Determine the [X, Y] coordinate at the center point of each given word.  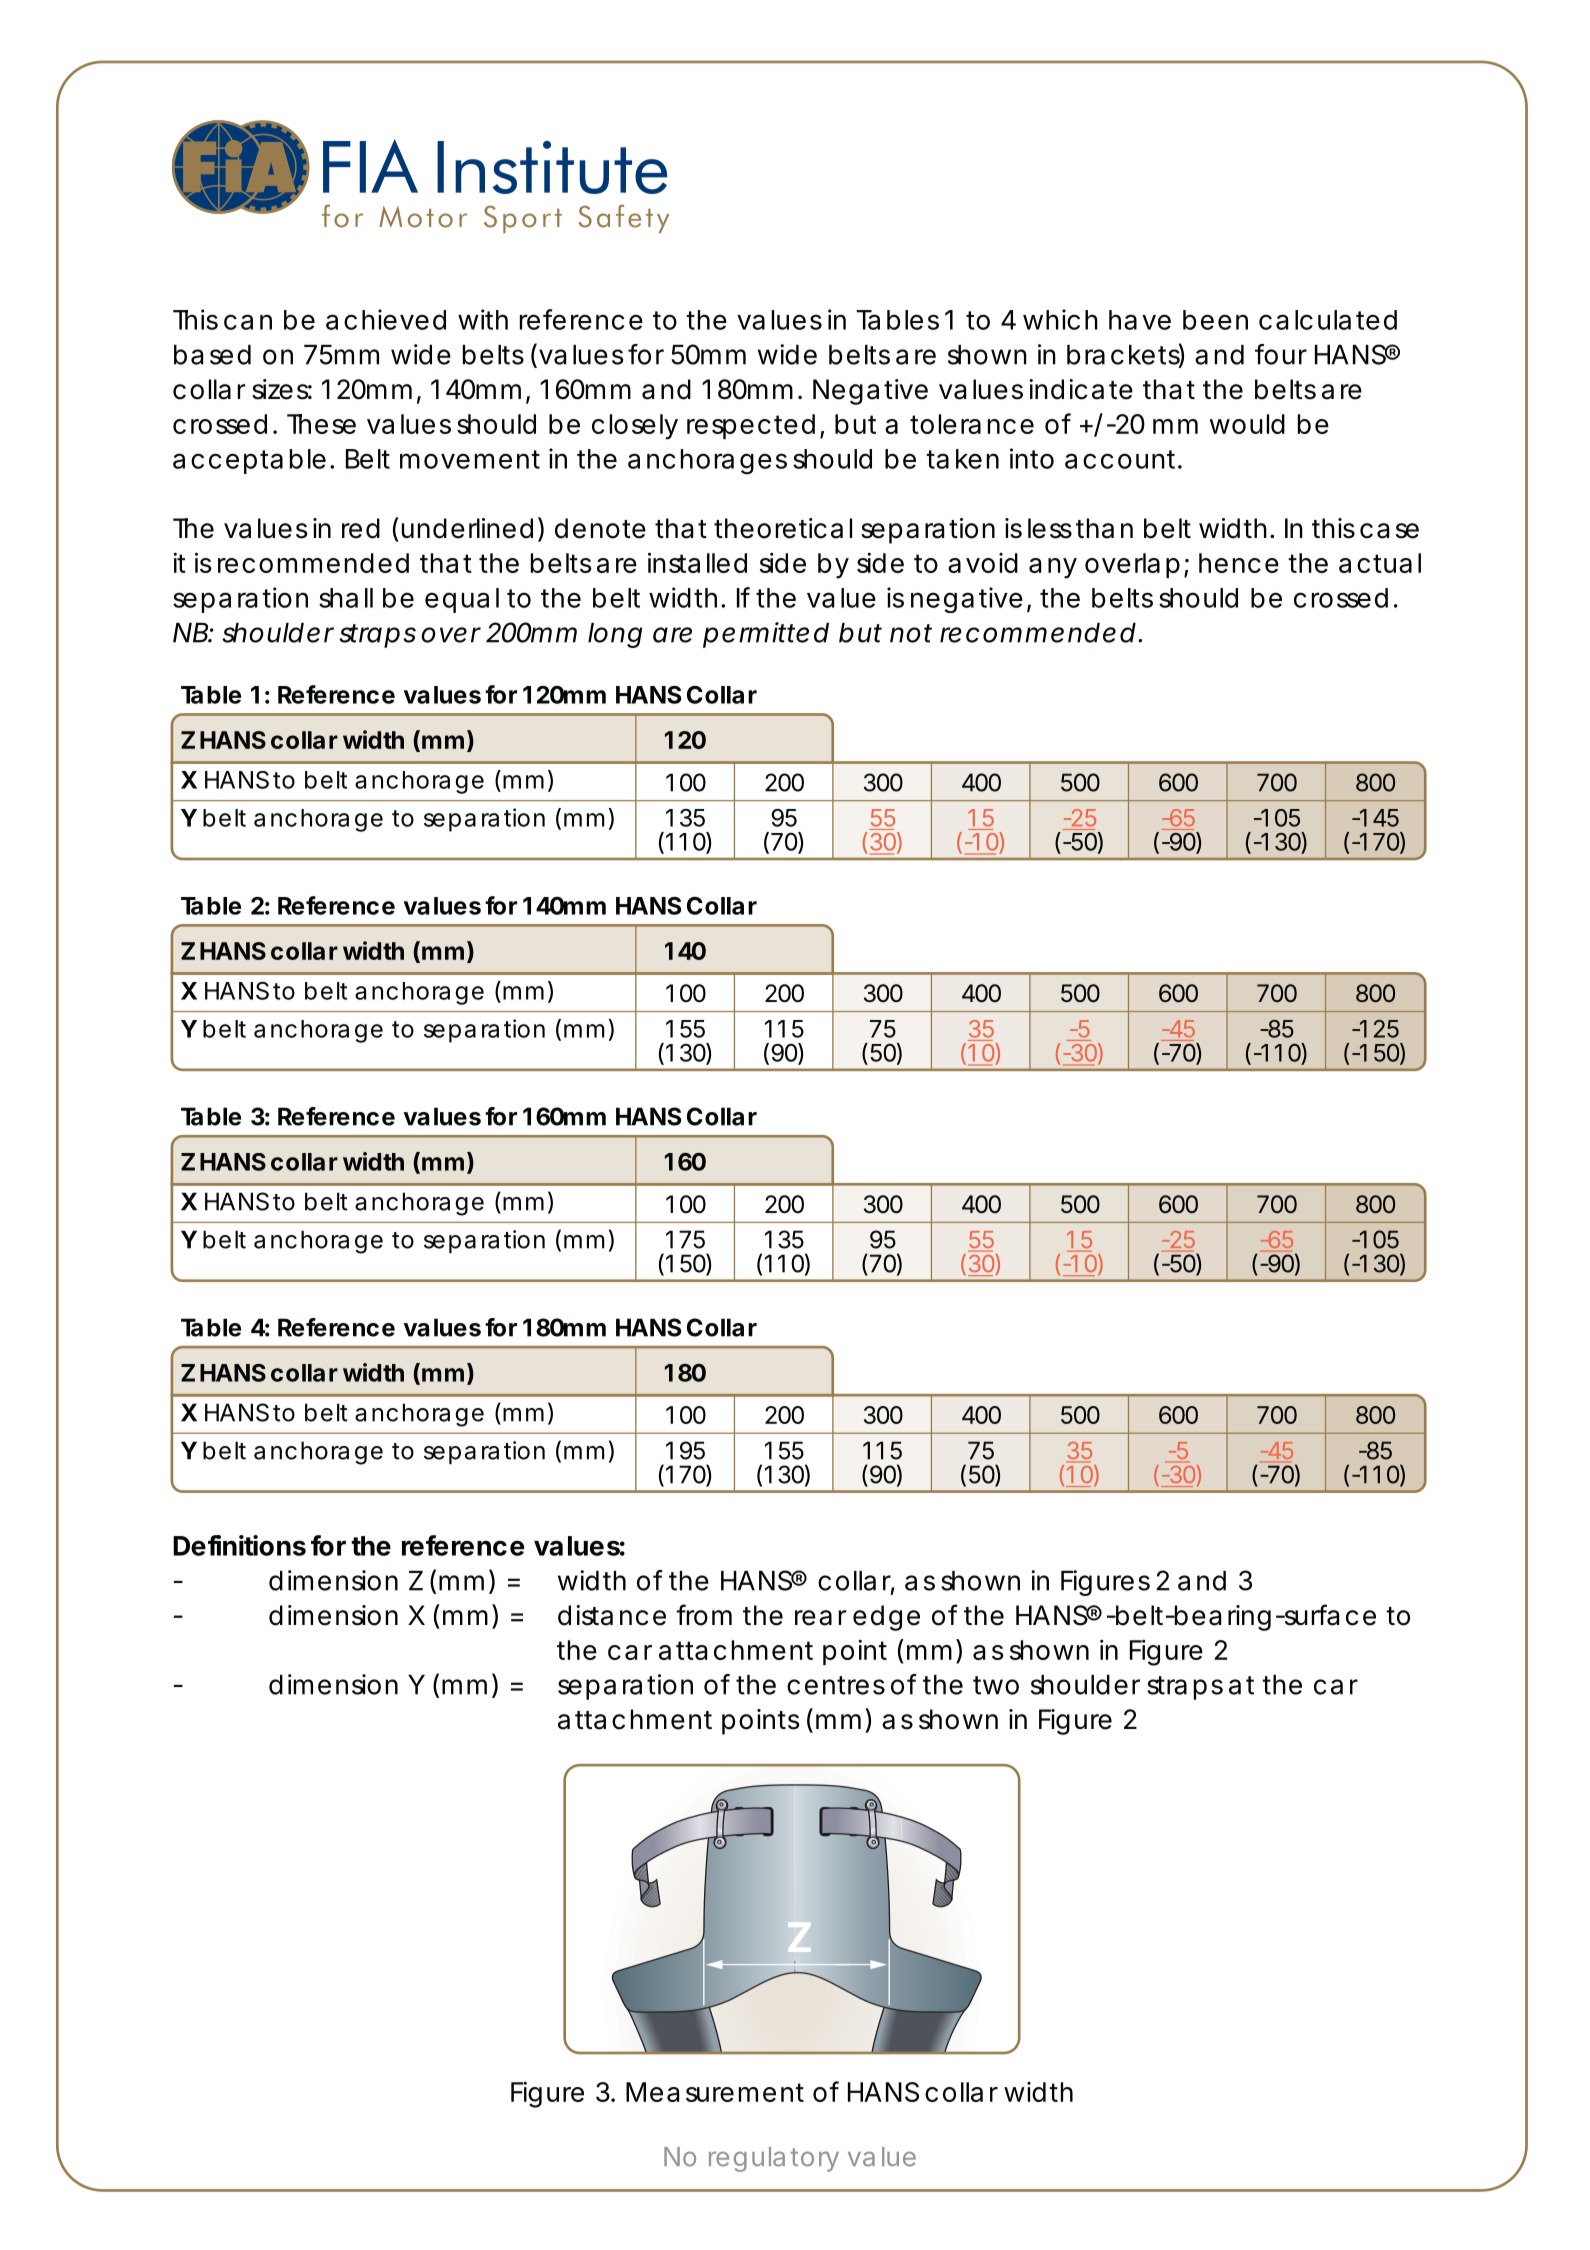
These [321, 424]
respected [751, 427]
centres [836, 1685]
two [996, 1685]
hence [1239, 563]
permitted [766, 635]
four [1281, 354]
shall [346, 598]
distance [612, 1615]
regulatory [774, 2159]
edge [886, 1618]
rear [821, 1618]
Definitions [239, 1545]
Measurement [715, 2092]
